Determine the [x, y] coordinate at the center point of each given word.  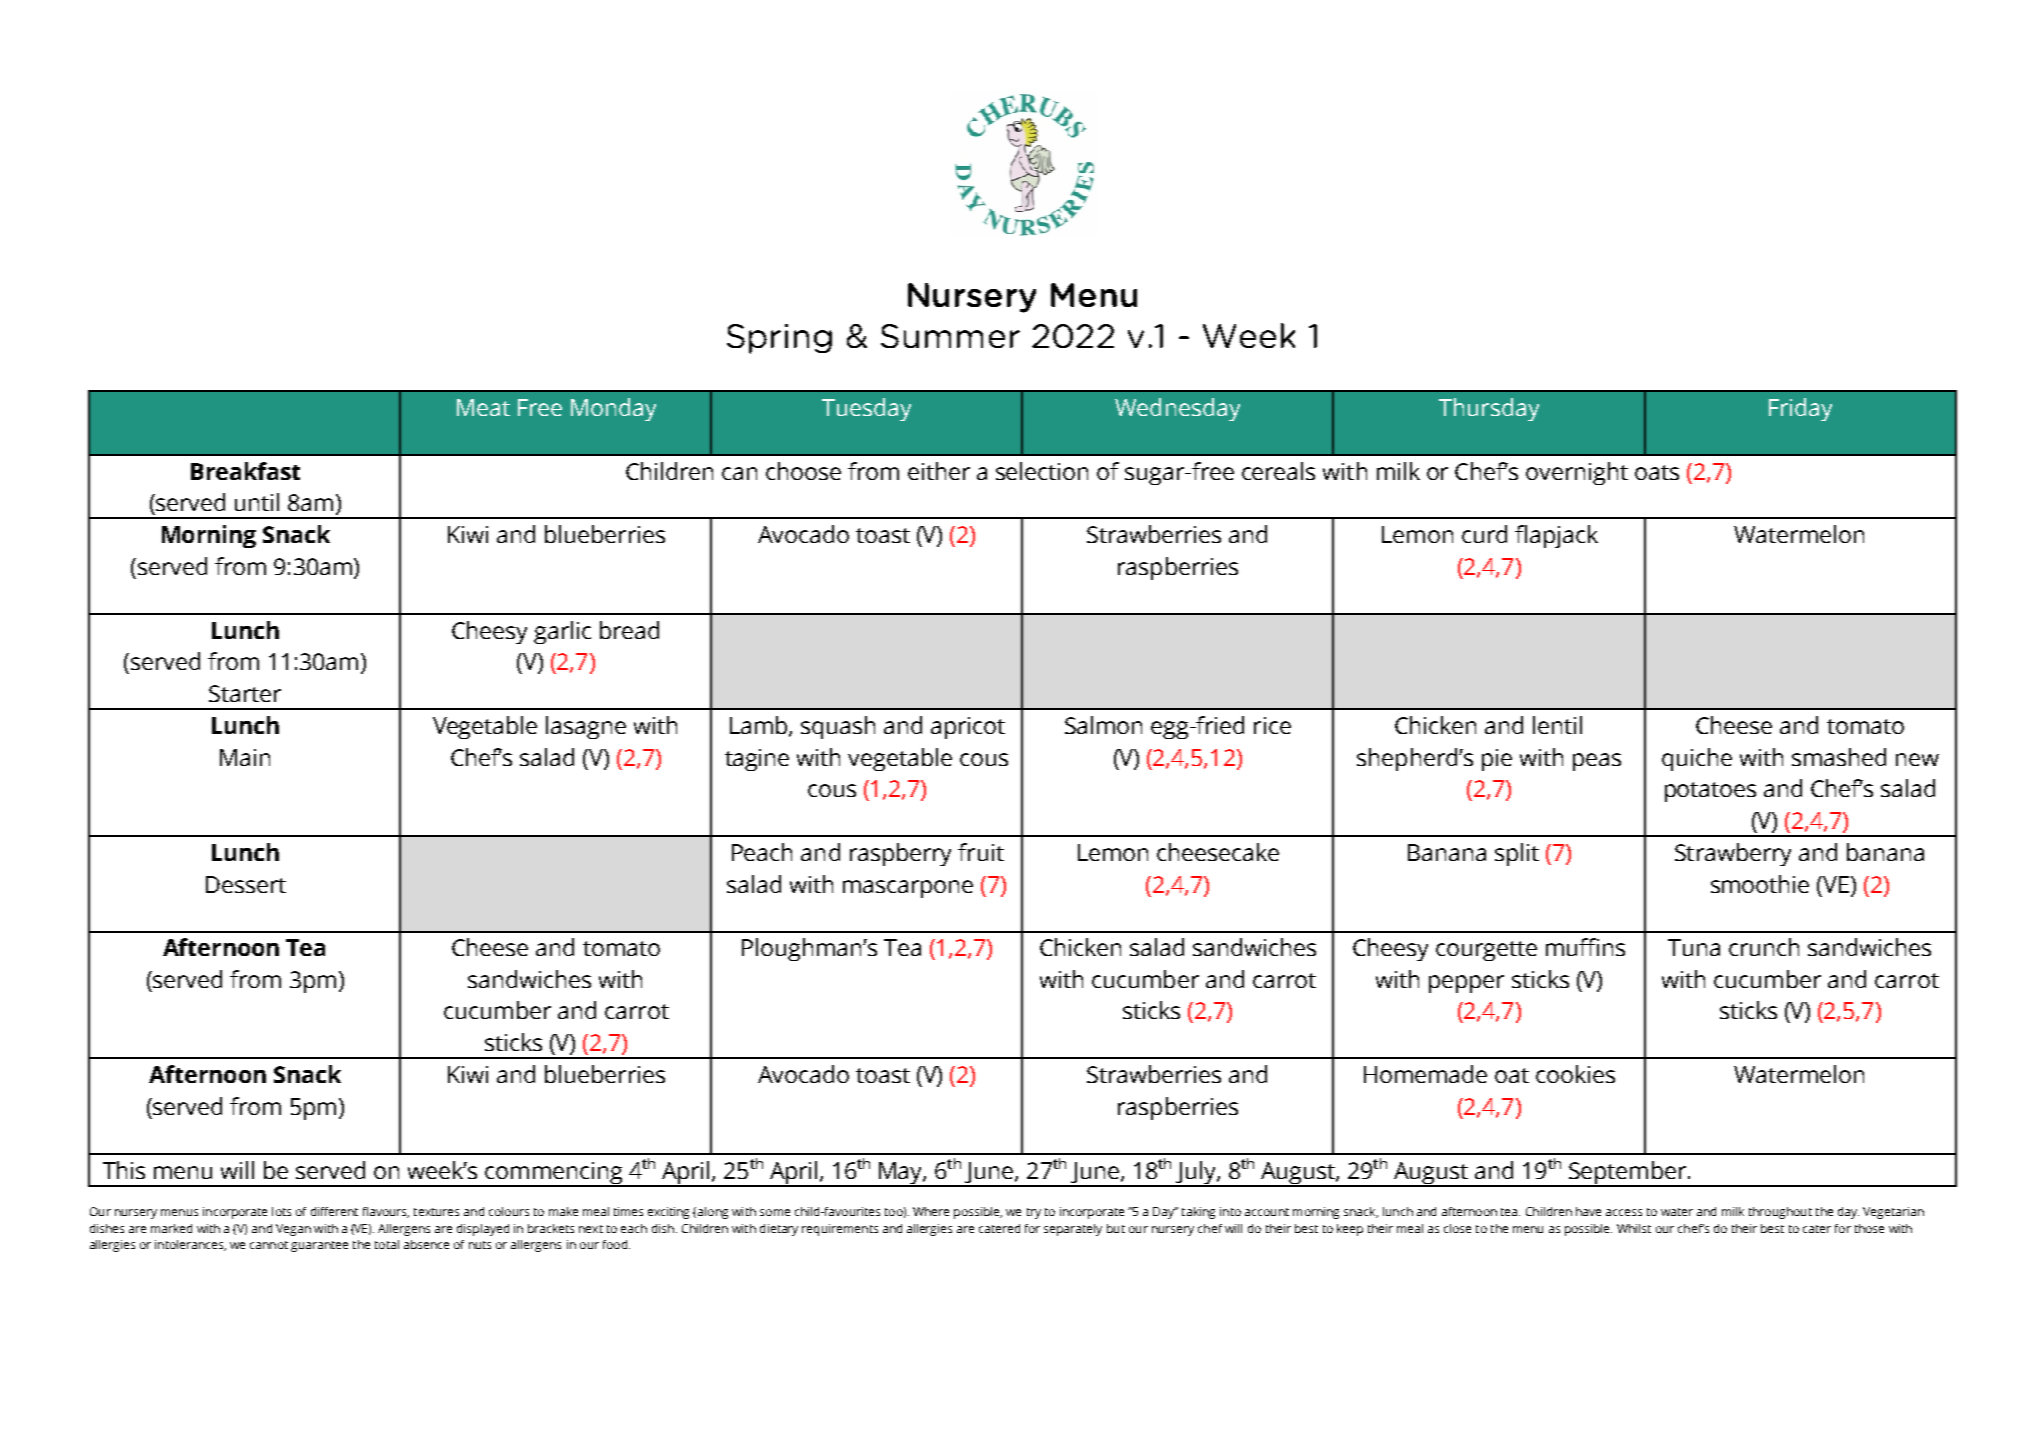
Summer [950, 336]
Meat [483, 407]
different [334, 1211]
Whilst [1634, 1228]
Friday [1800, 409]
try [1034, 1213]
